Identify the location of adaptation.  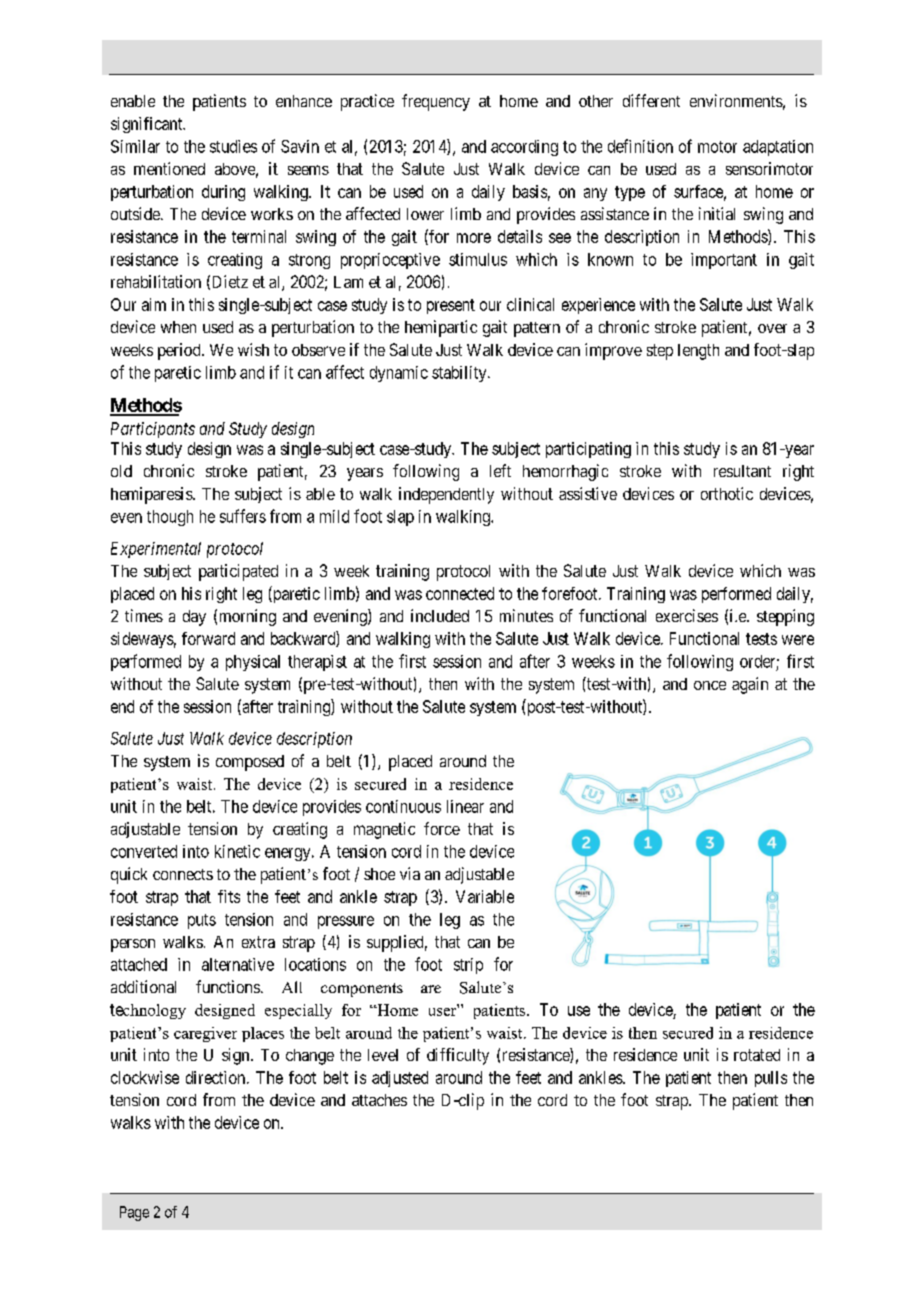
(778, 148).
